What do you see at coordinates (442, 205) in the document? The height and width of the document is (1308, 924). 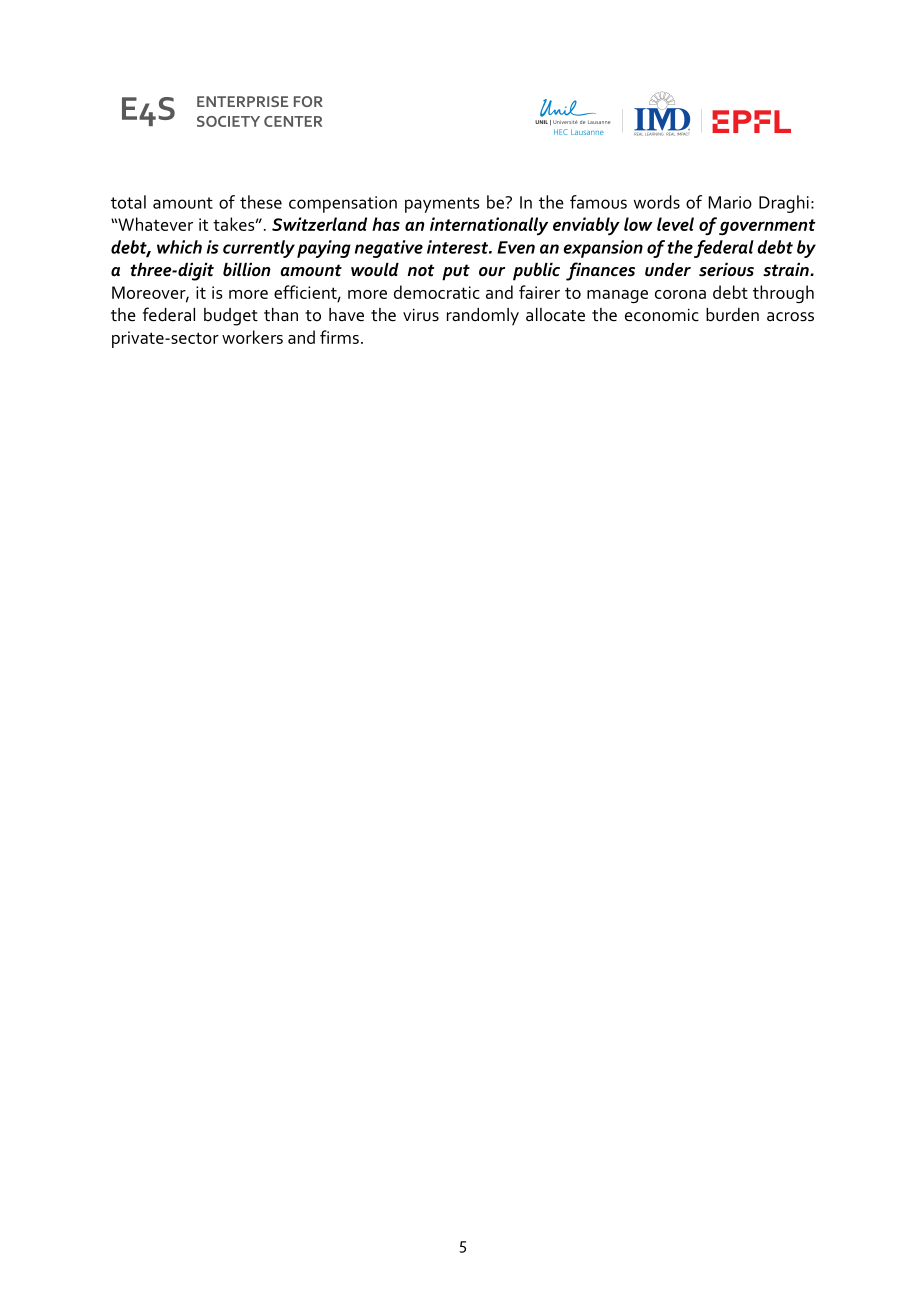 I see `payments` at bounding box center [442, 205].
